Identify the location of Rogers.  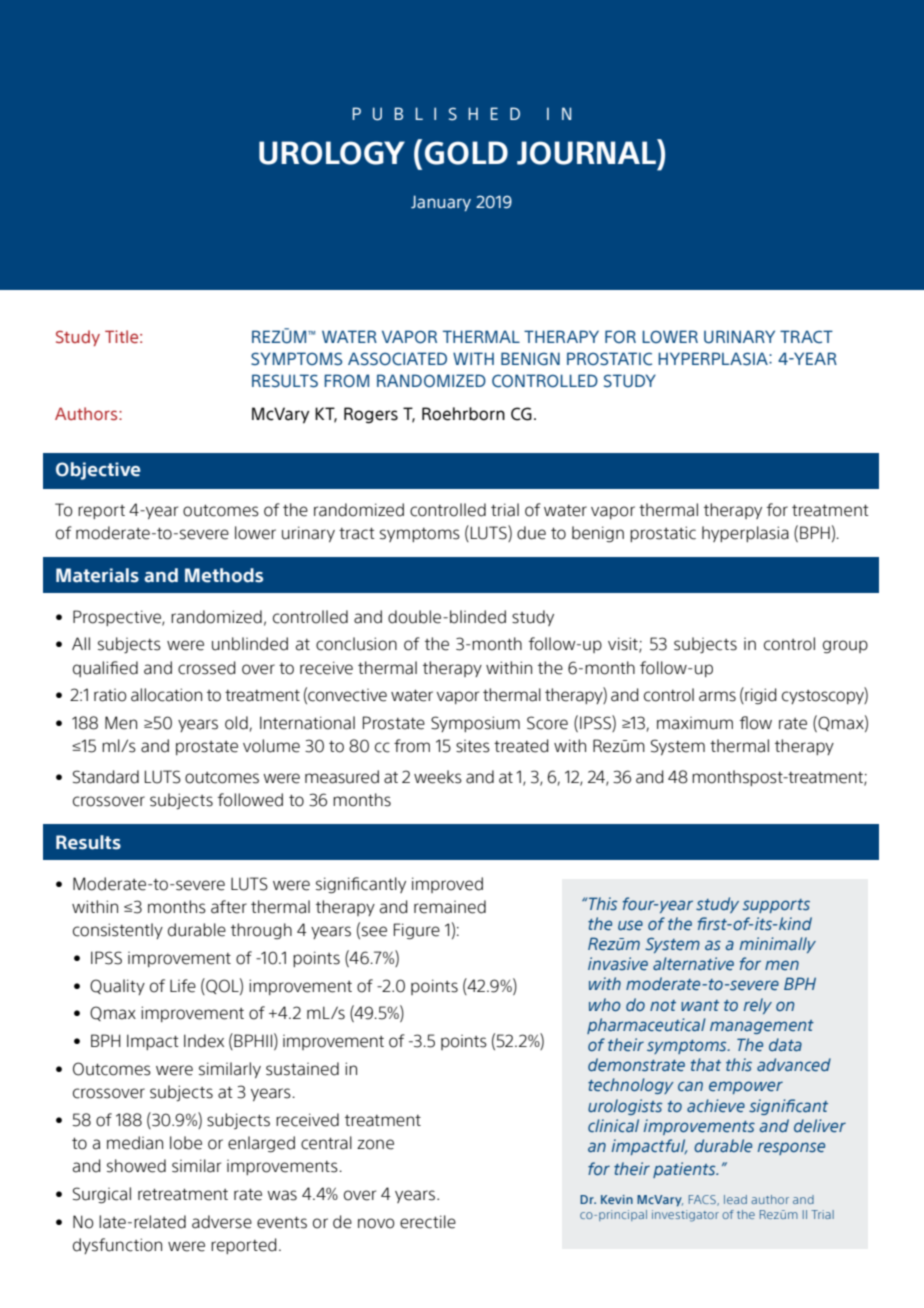
(371, 415).
